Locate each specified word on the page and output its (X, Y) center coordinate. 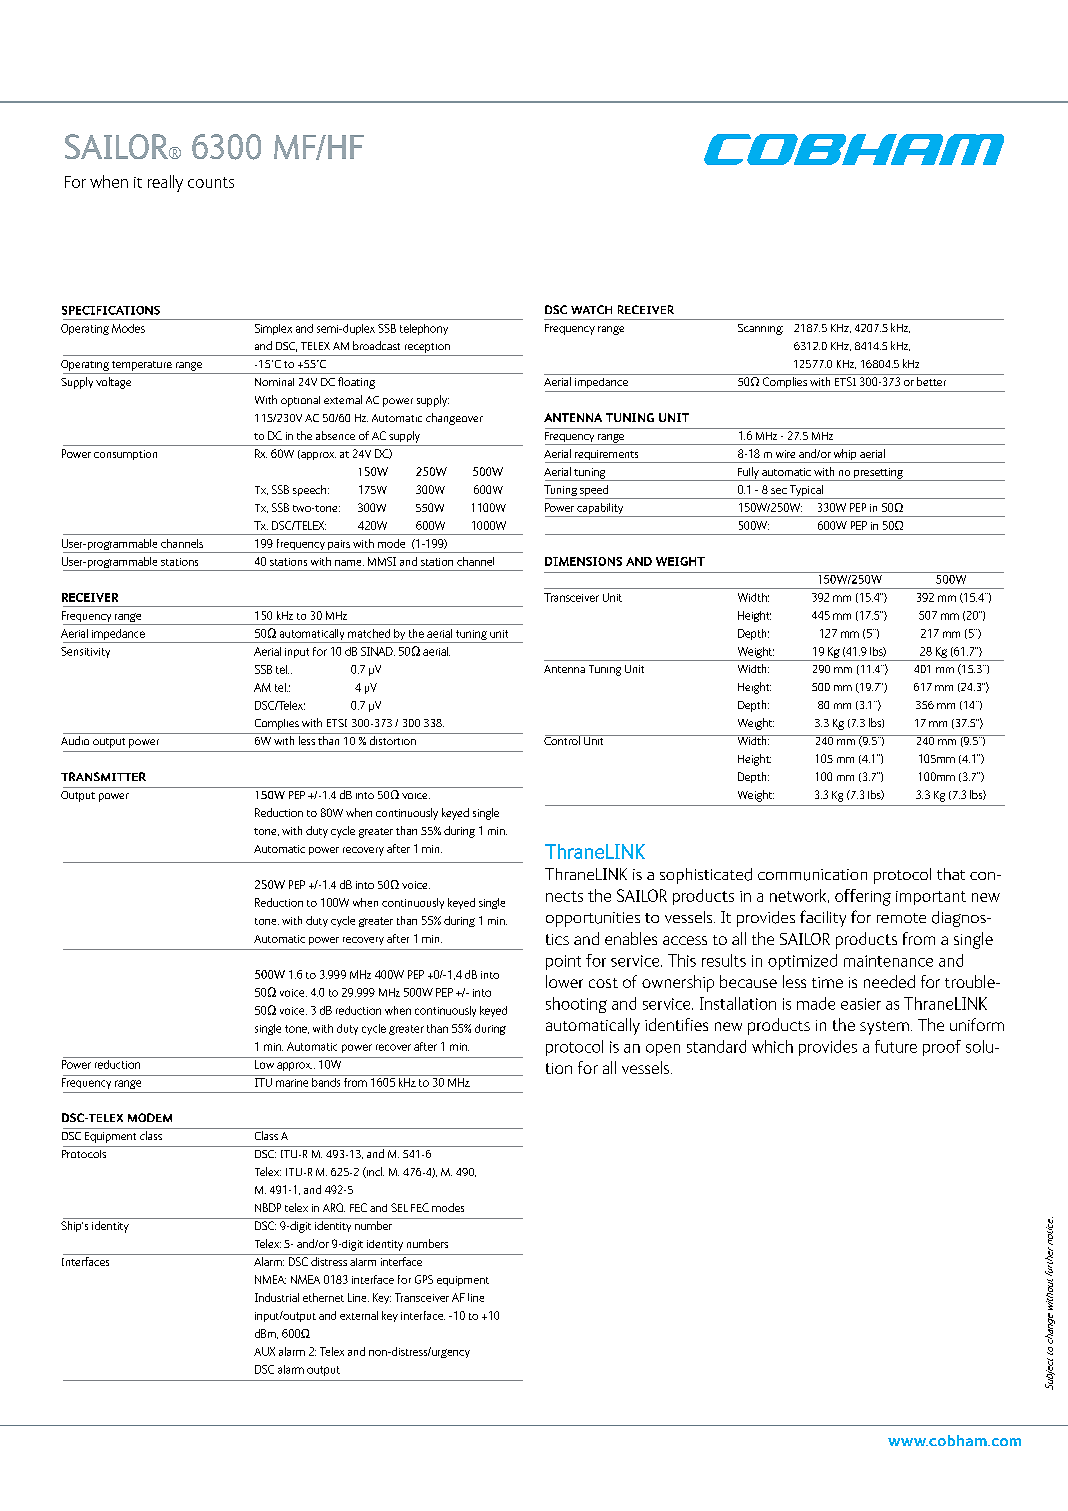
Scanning (760, 329)
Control (563, 740)
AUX (264, 1351)
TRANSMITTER (103, 776)
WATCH (591, 309)
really (165, 183)
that (951, 874)
